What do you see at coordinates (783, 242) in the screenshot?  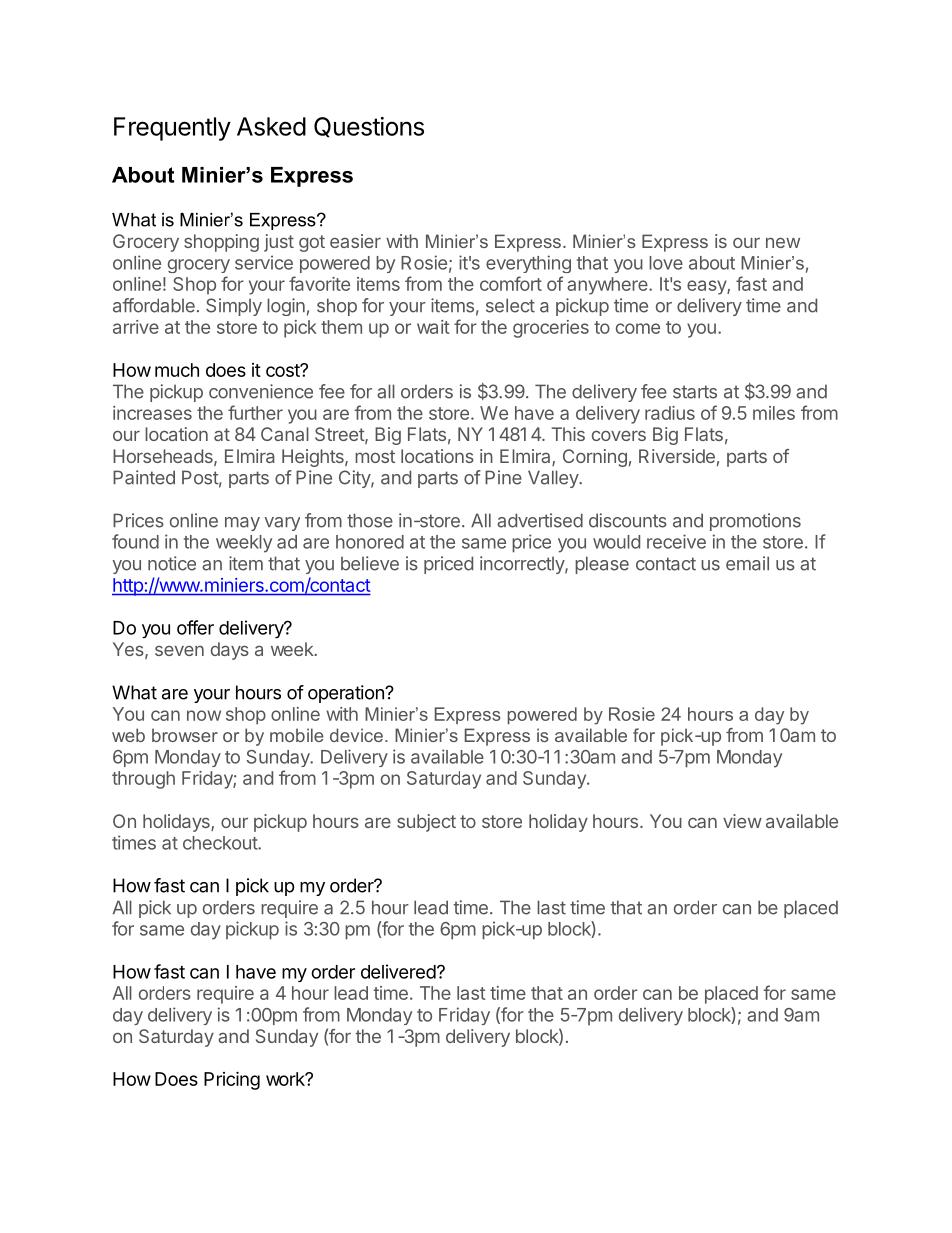 I see `new` at bounding box center [783, 242].
